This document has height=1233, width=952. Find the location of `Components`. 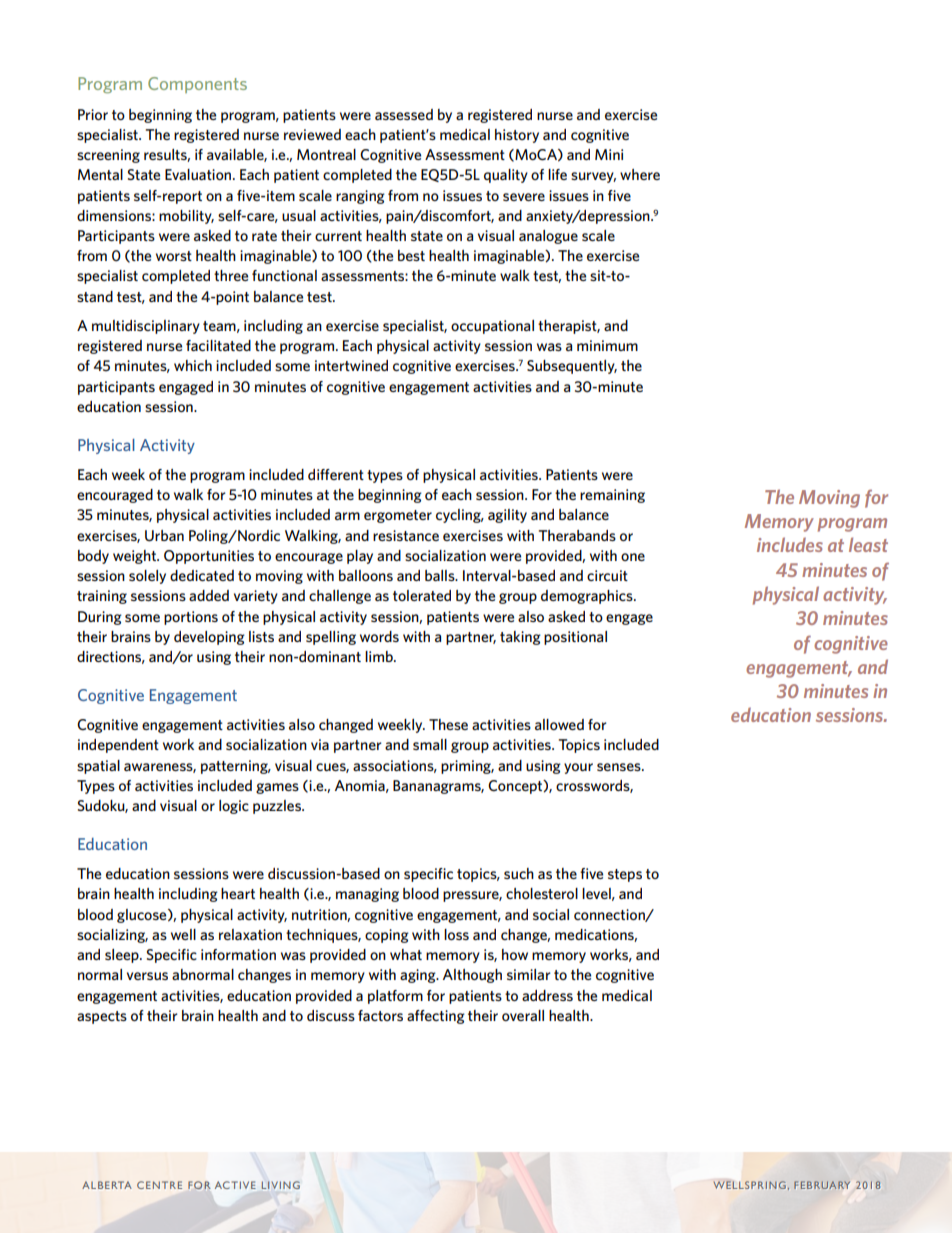

Components is located at coordinates (197, 85).
